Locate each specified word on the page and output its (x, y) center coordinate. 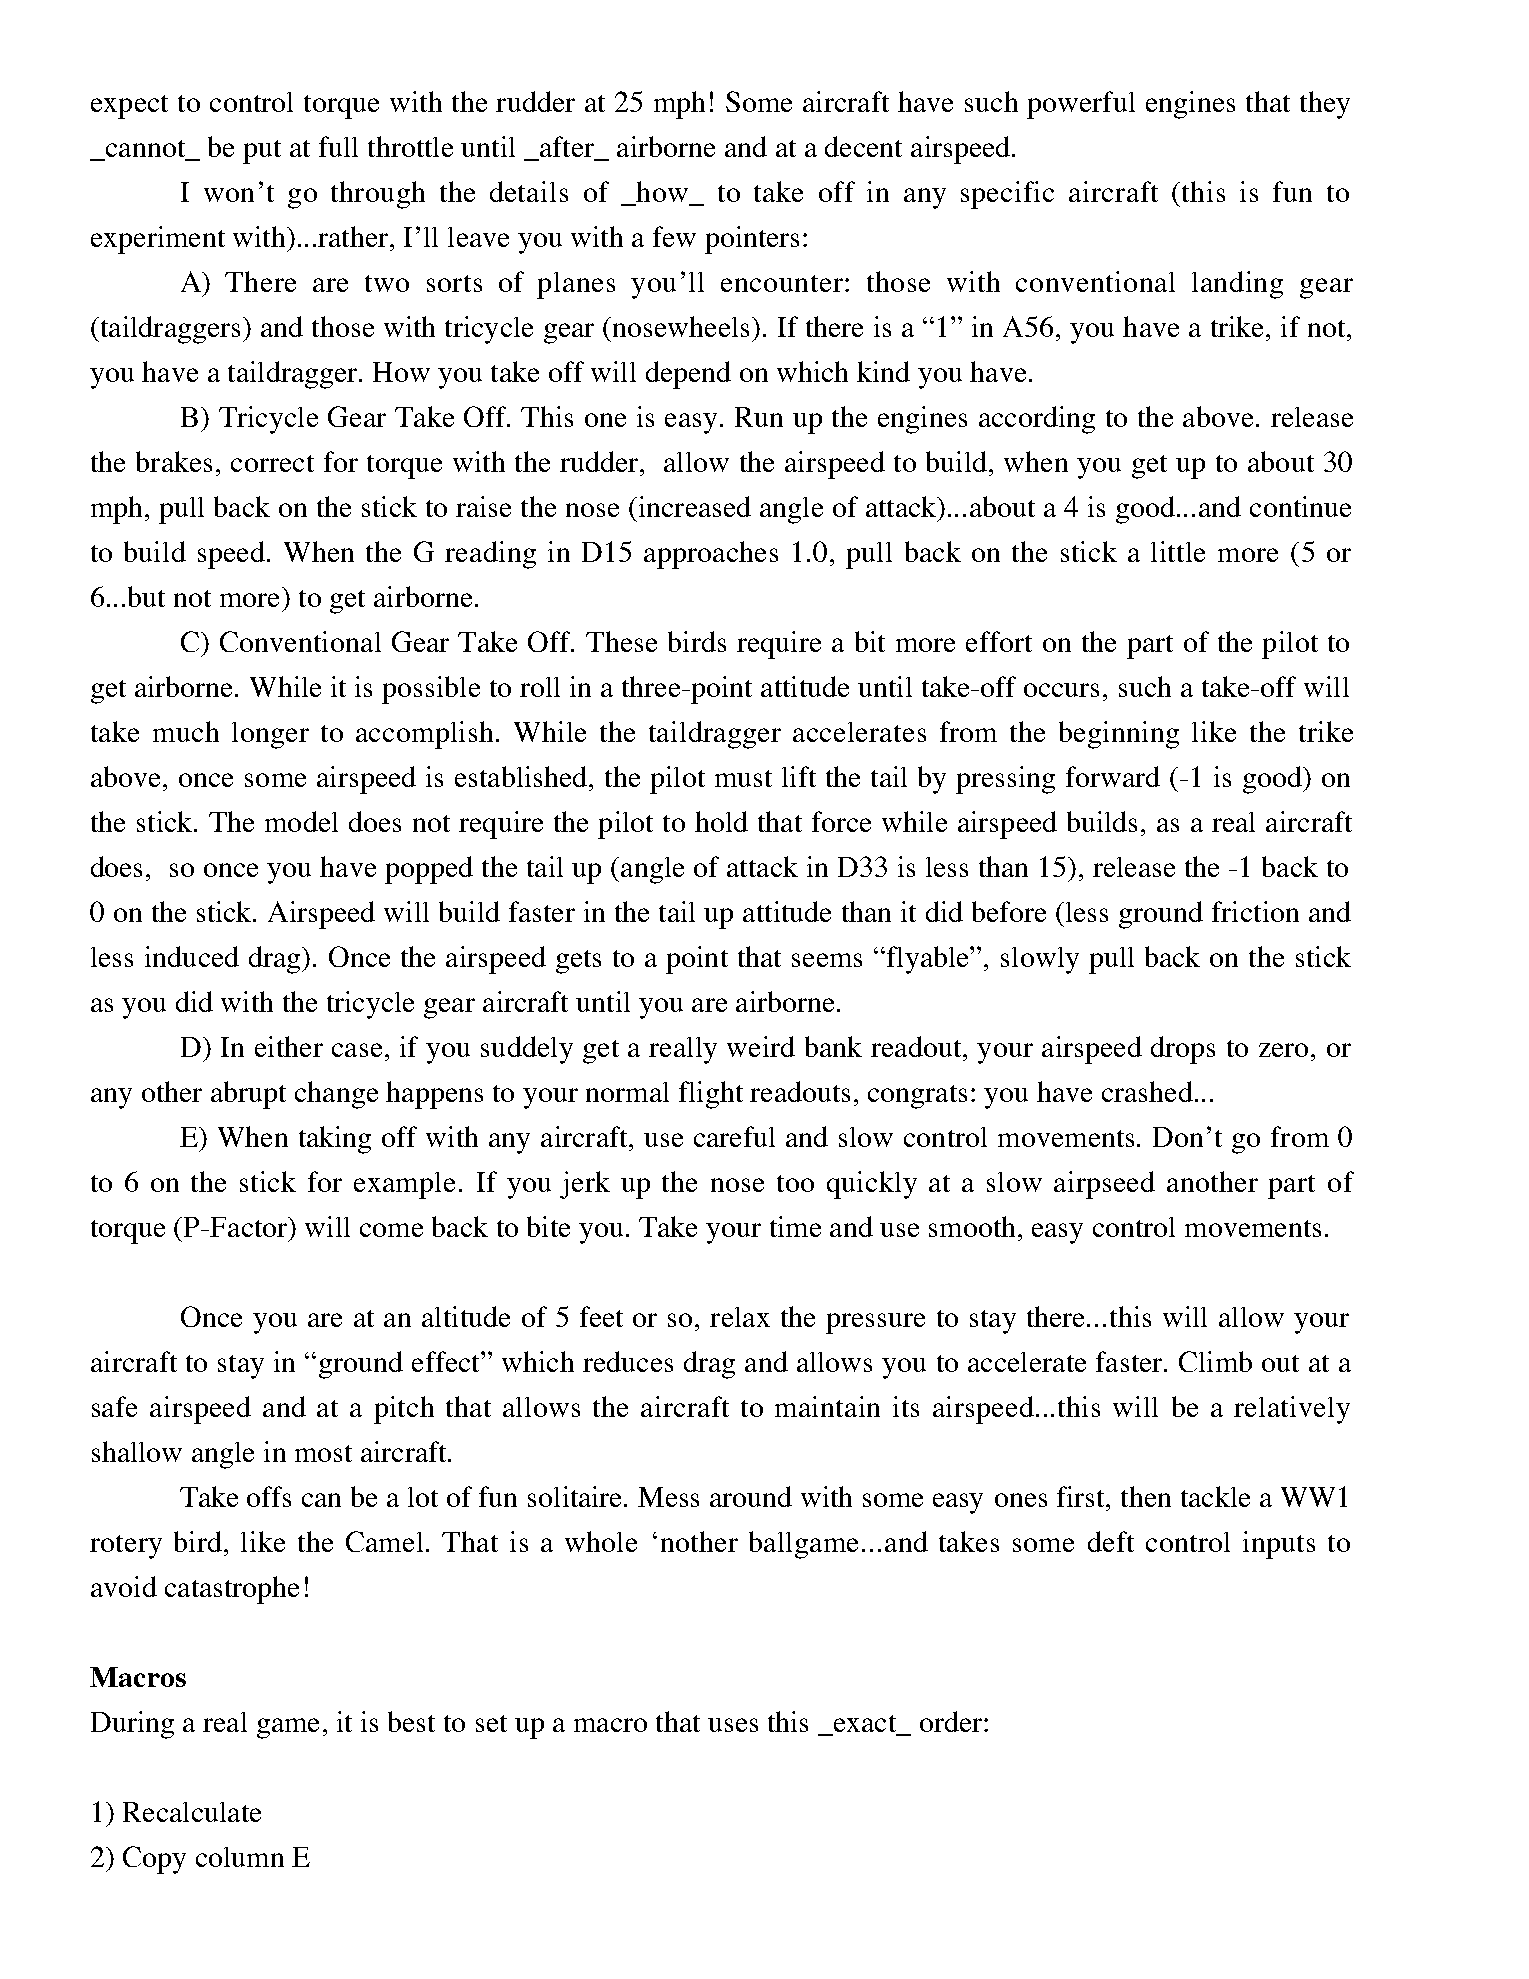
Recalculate (192, 1812)
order (951, 1721)
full (338, 146)
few (674, 236)
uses (733, 1725)
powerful (1081, 105)
